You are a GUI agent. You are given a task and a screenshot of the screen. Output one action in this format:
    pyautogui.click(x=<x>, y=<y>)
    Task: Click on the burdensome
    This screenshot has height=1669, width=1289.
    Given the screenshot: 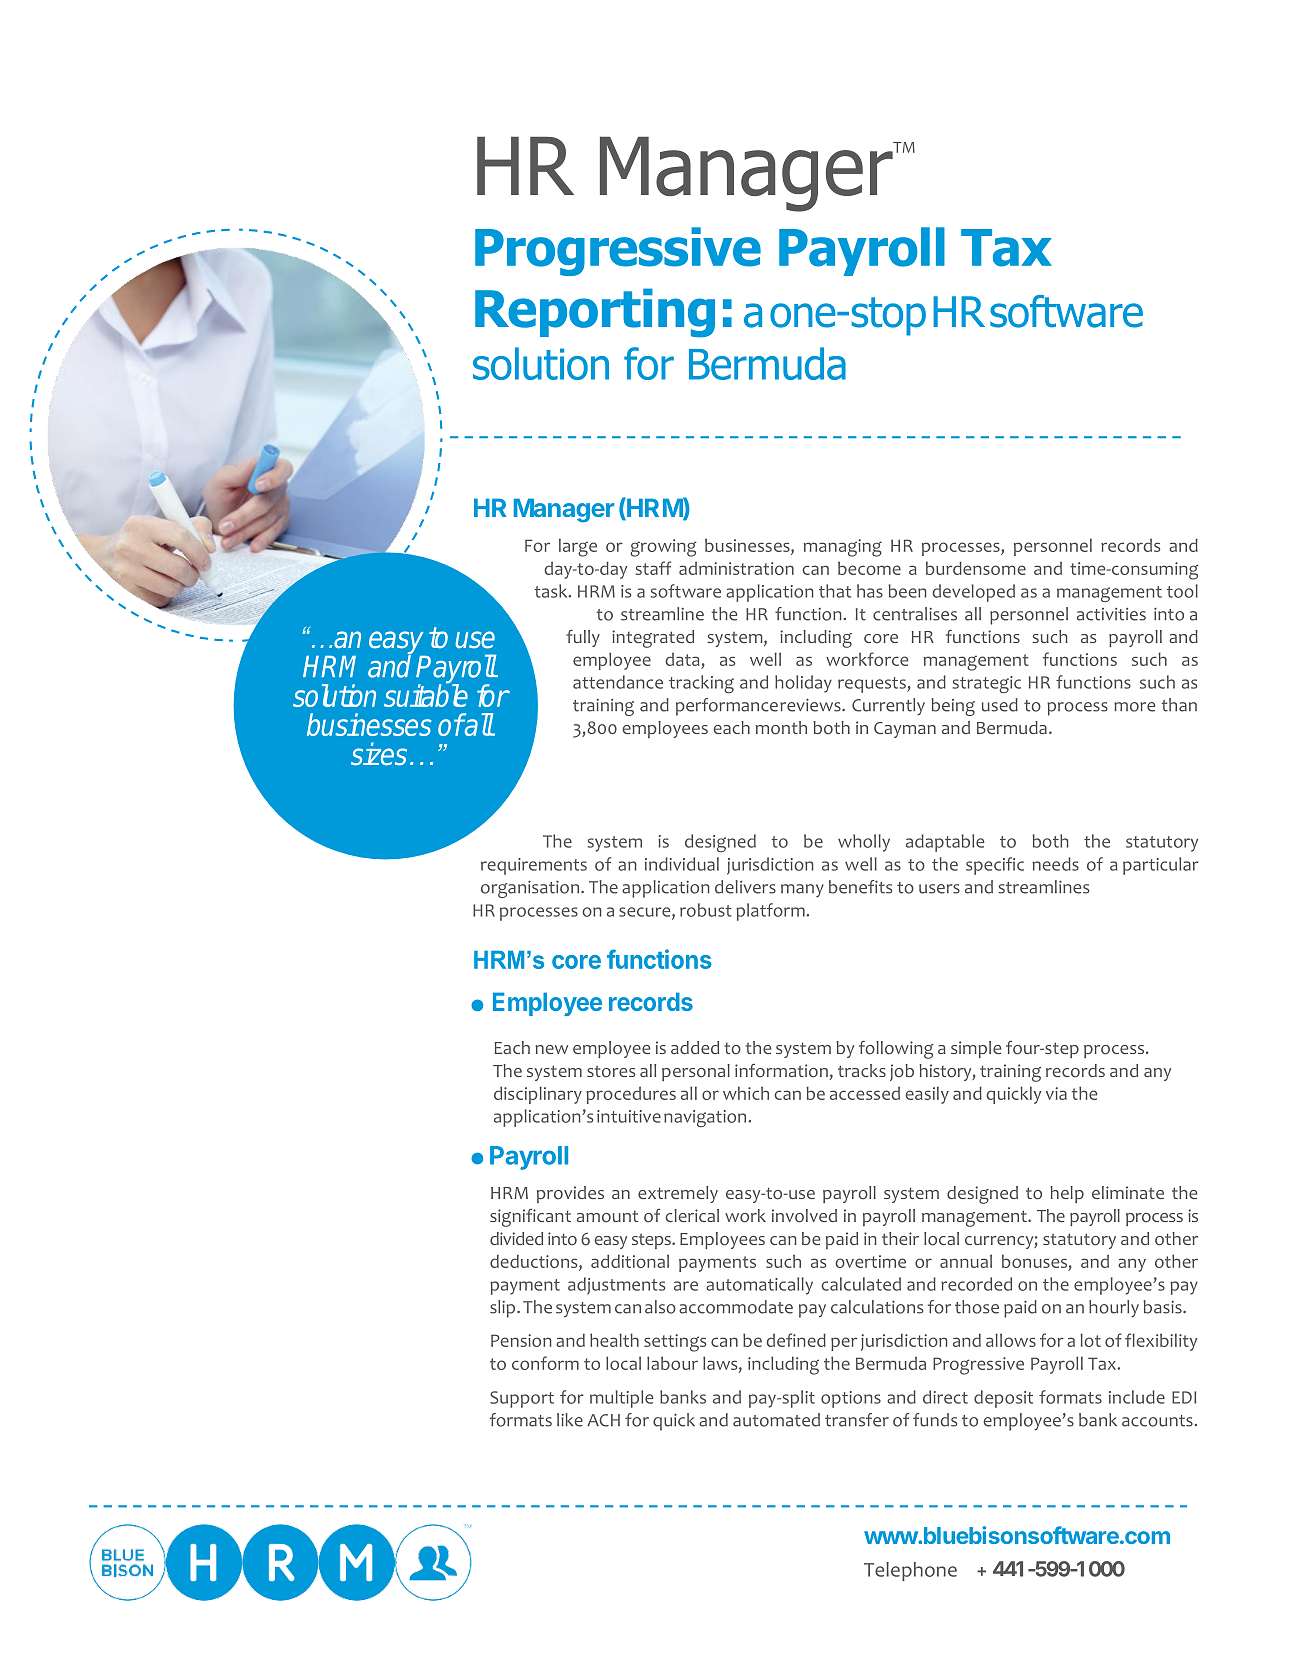 What is the action you would take?
    pyautogui.click(x=976, y=568)
